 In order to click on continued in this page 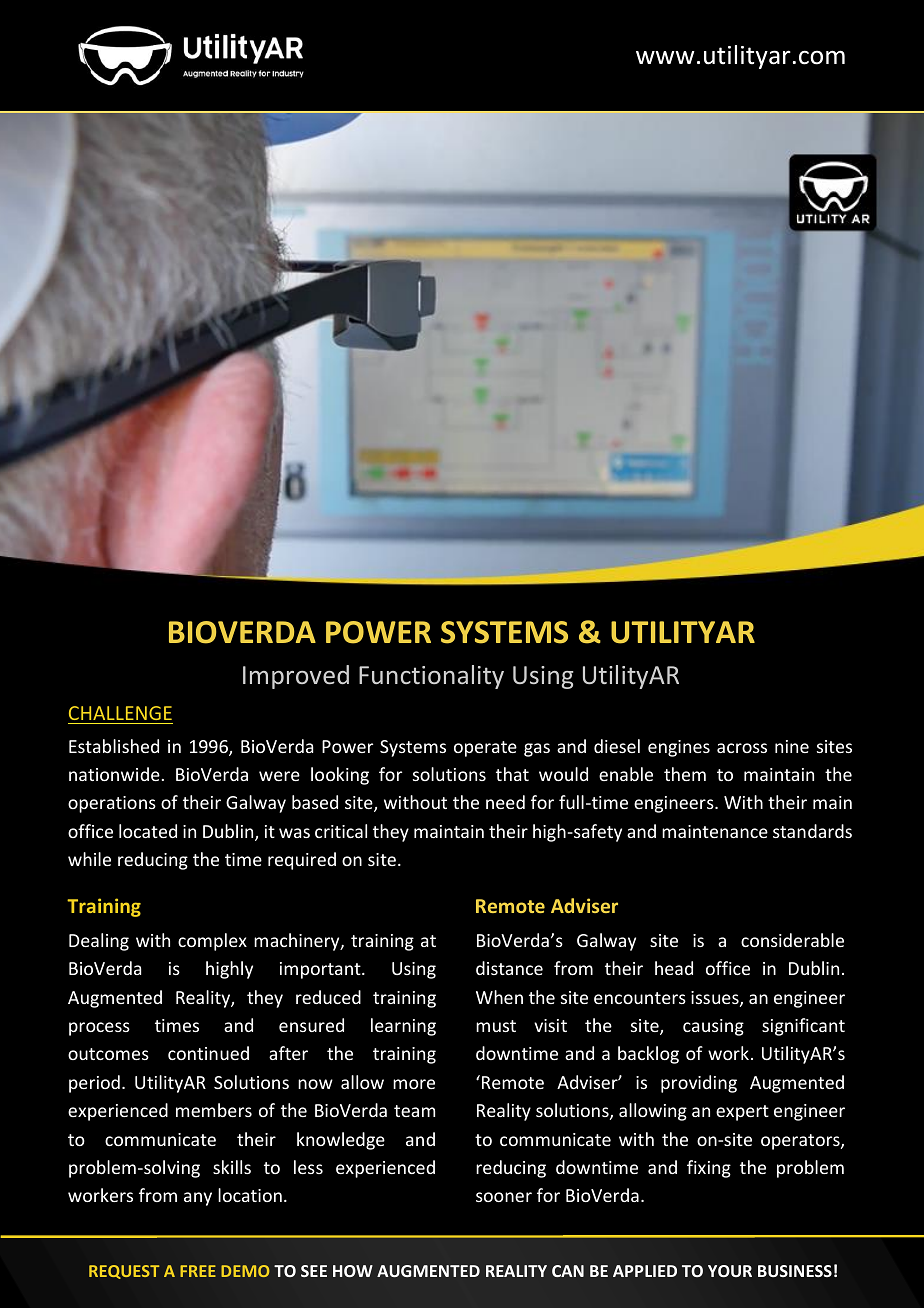, I will do `click(208, 1053)`.
